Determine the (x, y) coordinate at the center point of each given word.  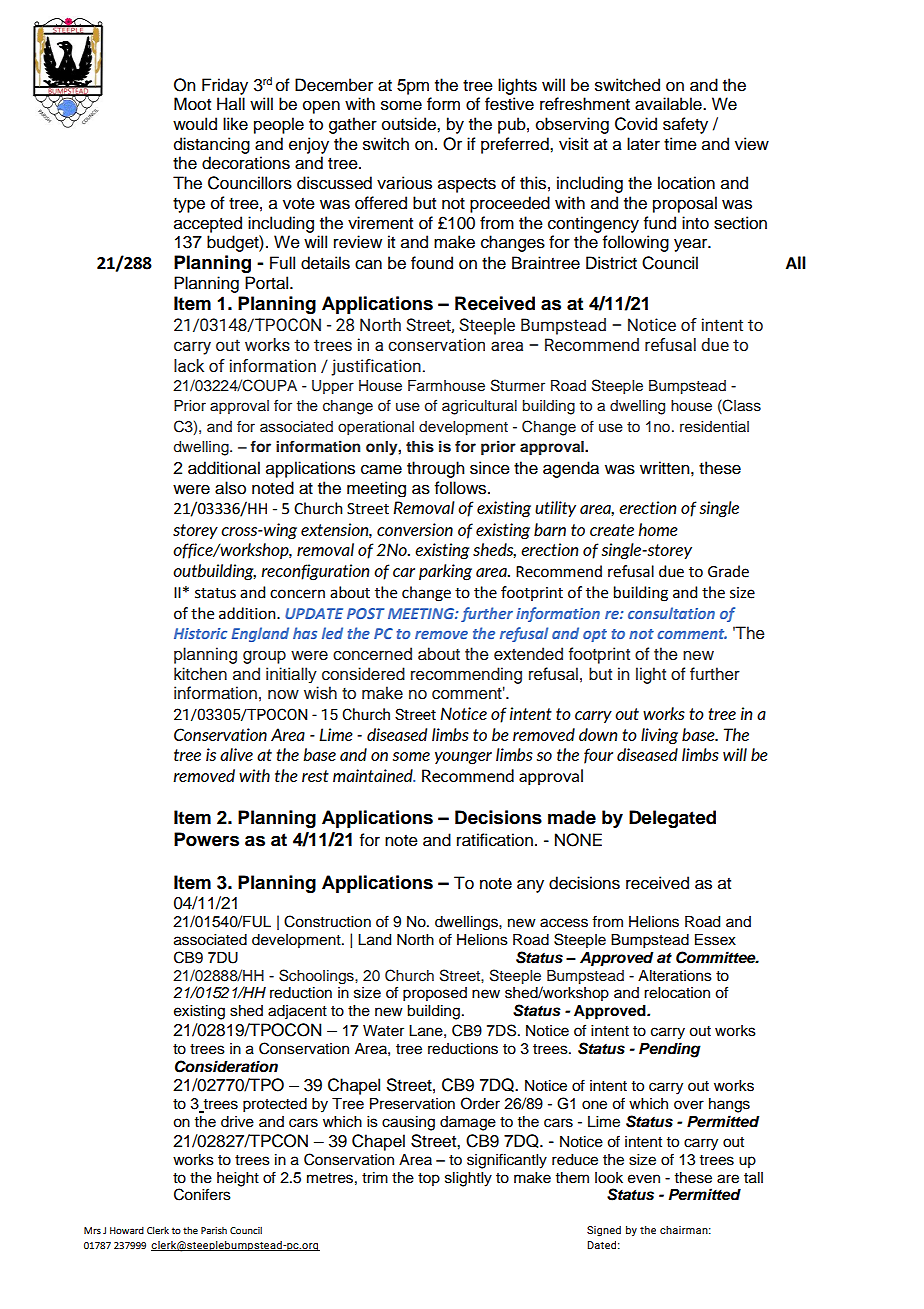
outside (410, 124)
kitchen (200, 674)
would (195, 124)
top (429, 1179)
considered (363, 674)
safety (685, 125)
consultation (671, 613)
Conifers (202, 1194)
